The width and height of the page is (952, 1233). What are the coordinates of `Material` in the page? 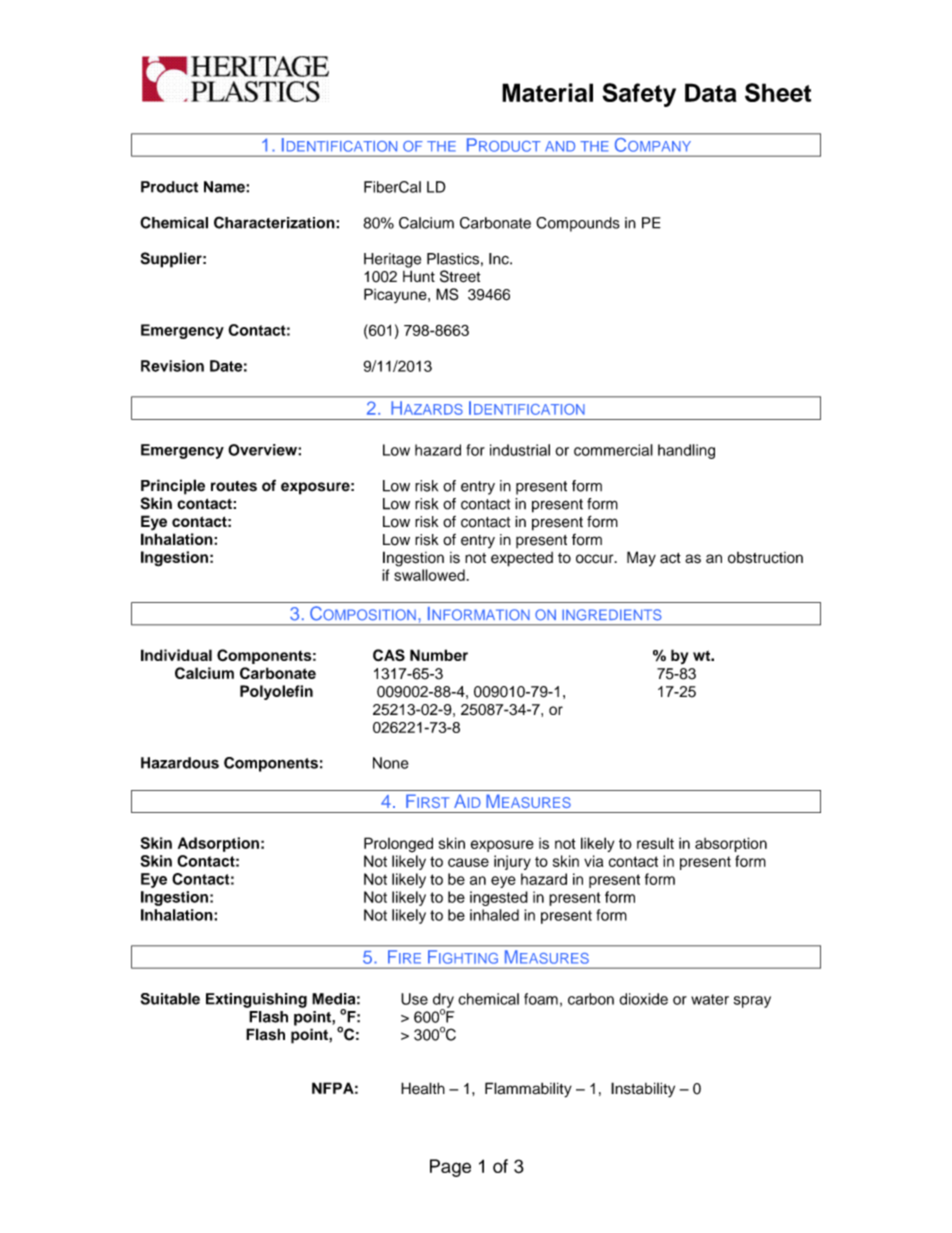 It's located at (547, 92).
